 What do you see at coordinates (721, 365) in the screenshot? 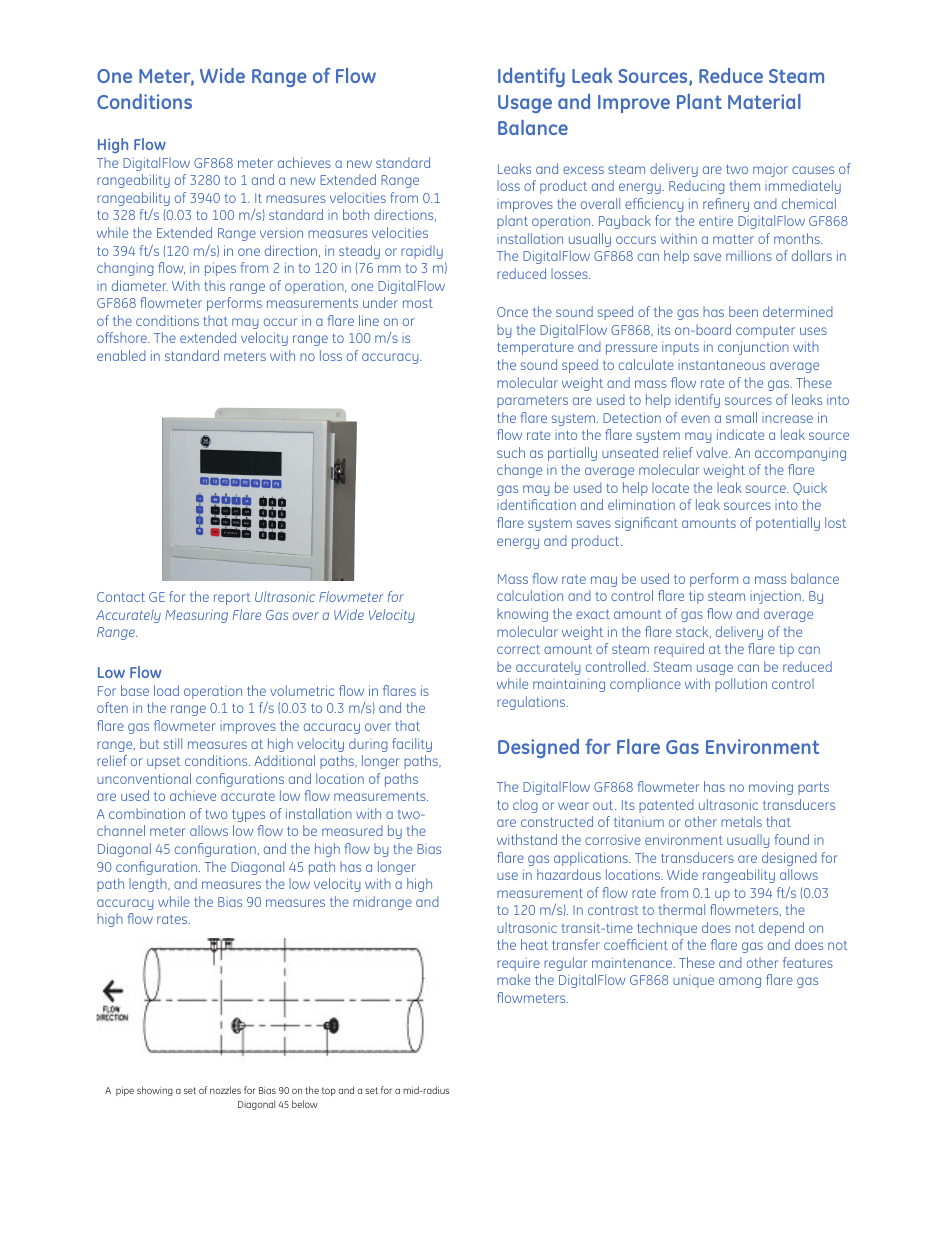
I see `instantaneous` at bounding box center [721, 365].
